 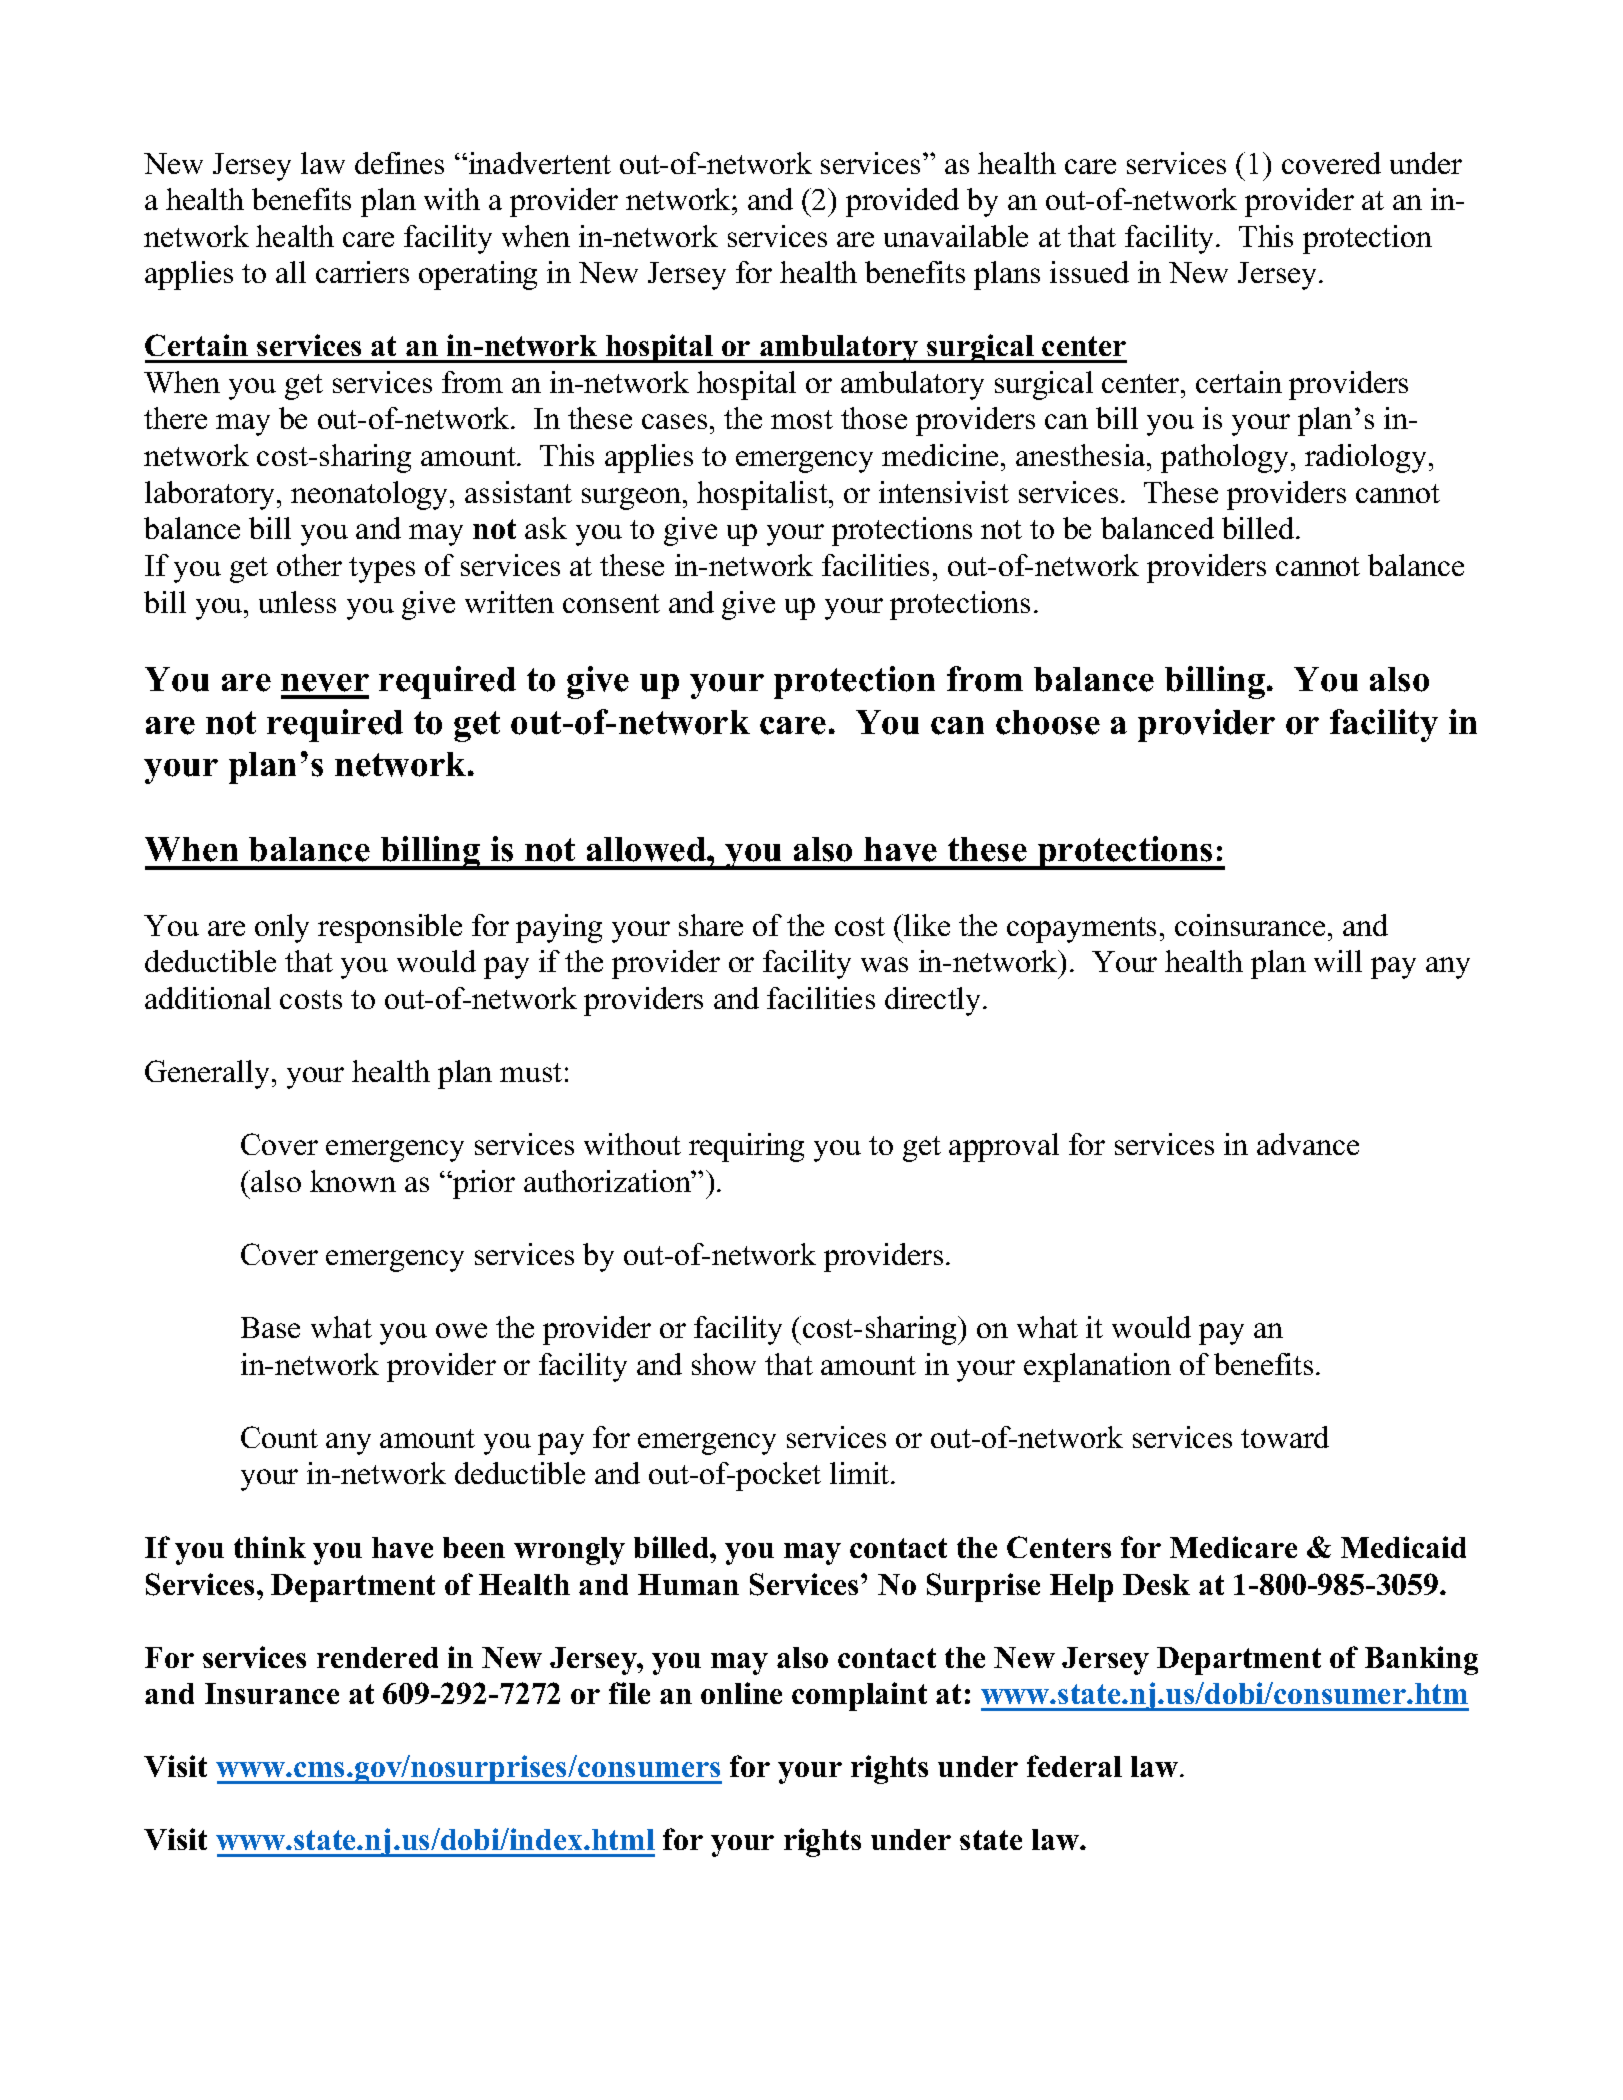 What do you see at coordinates (741, 1693) in the screenshot?
I see `online` at bounding box center [741, 1693].
